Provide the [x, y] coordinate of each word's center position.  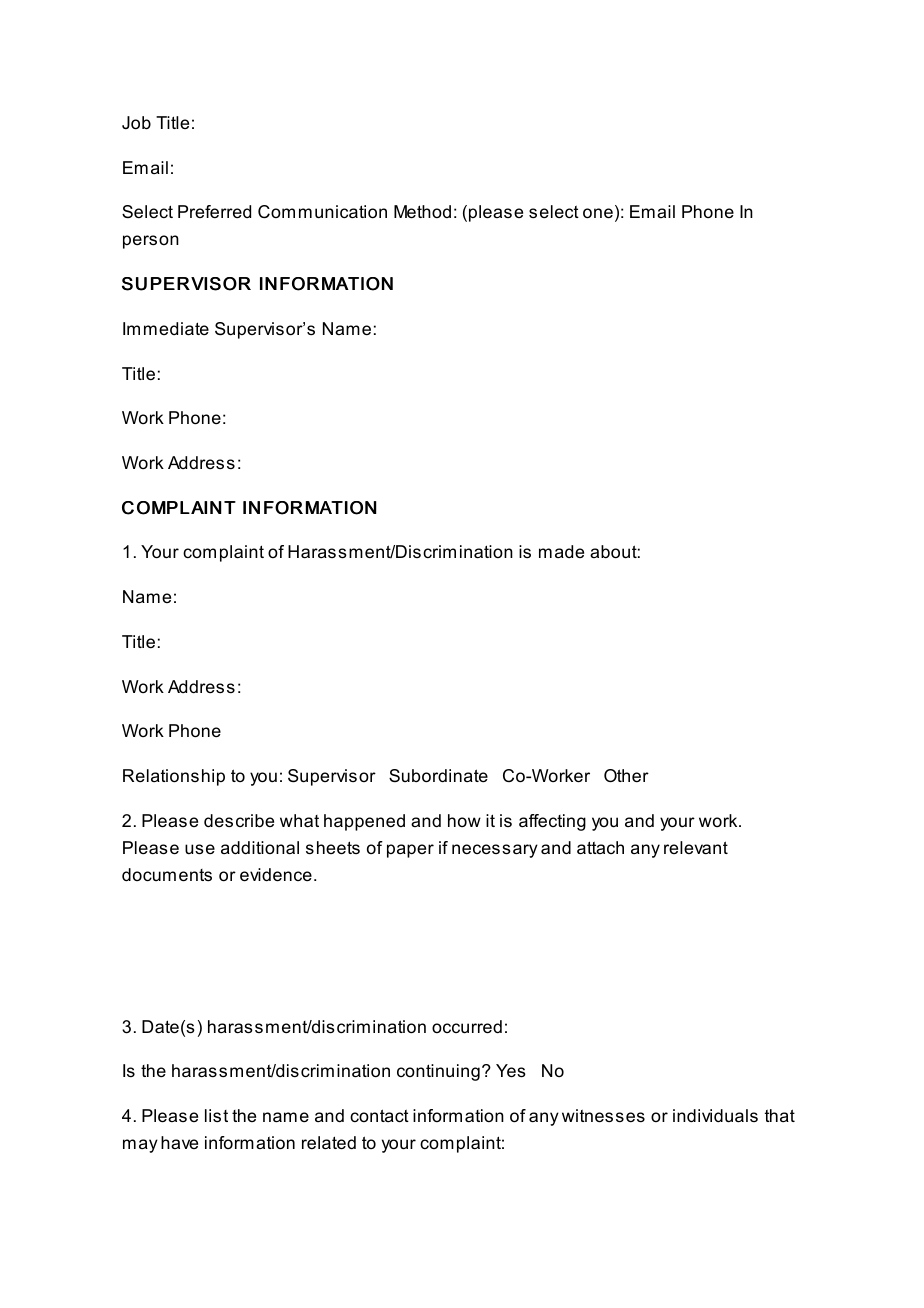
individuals [715, 1116]
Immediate [166, 329]
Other [626, 775]
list [216, 1115]
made [561, 551]
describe [239, 820]
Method [422, 212]
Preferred [214, 211]
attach [600, 848]
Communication [322, 212]
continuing [438, 1072]
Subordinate [438, 776]
